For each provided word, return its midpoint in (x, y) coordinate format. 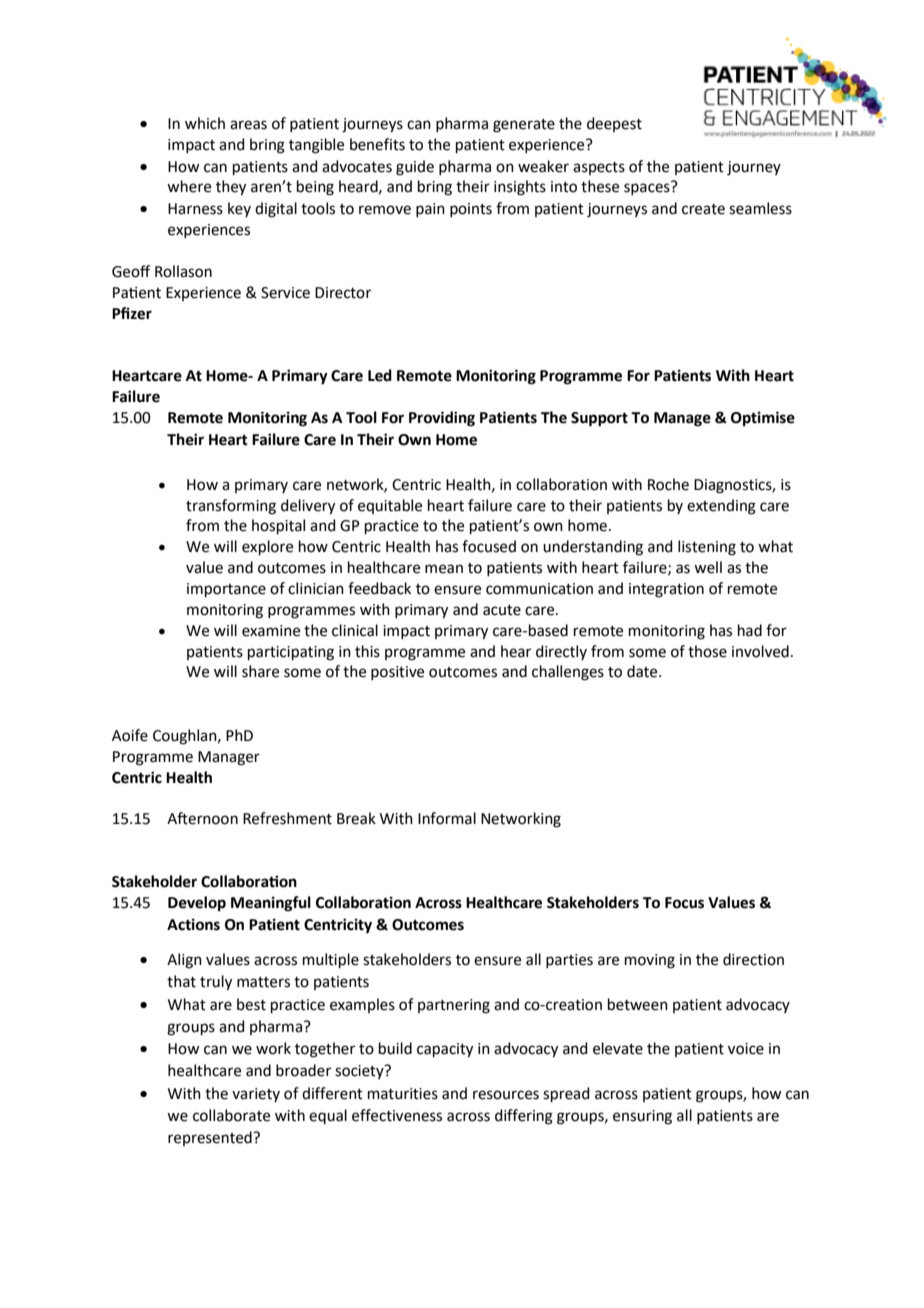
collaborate (231, 1115)
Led (380, 375)
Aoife (130, 735)
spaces (647, 189)
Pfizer (132, 313)
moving (650, 961)
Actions (193, 924)
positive (397, 673)
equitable (390, 506)
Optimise (763, 419)
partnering (454, 1006)
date (643, 671)
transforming (231, 507)
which (205, 123)
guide (415, 168)
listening (707, 548)
